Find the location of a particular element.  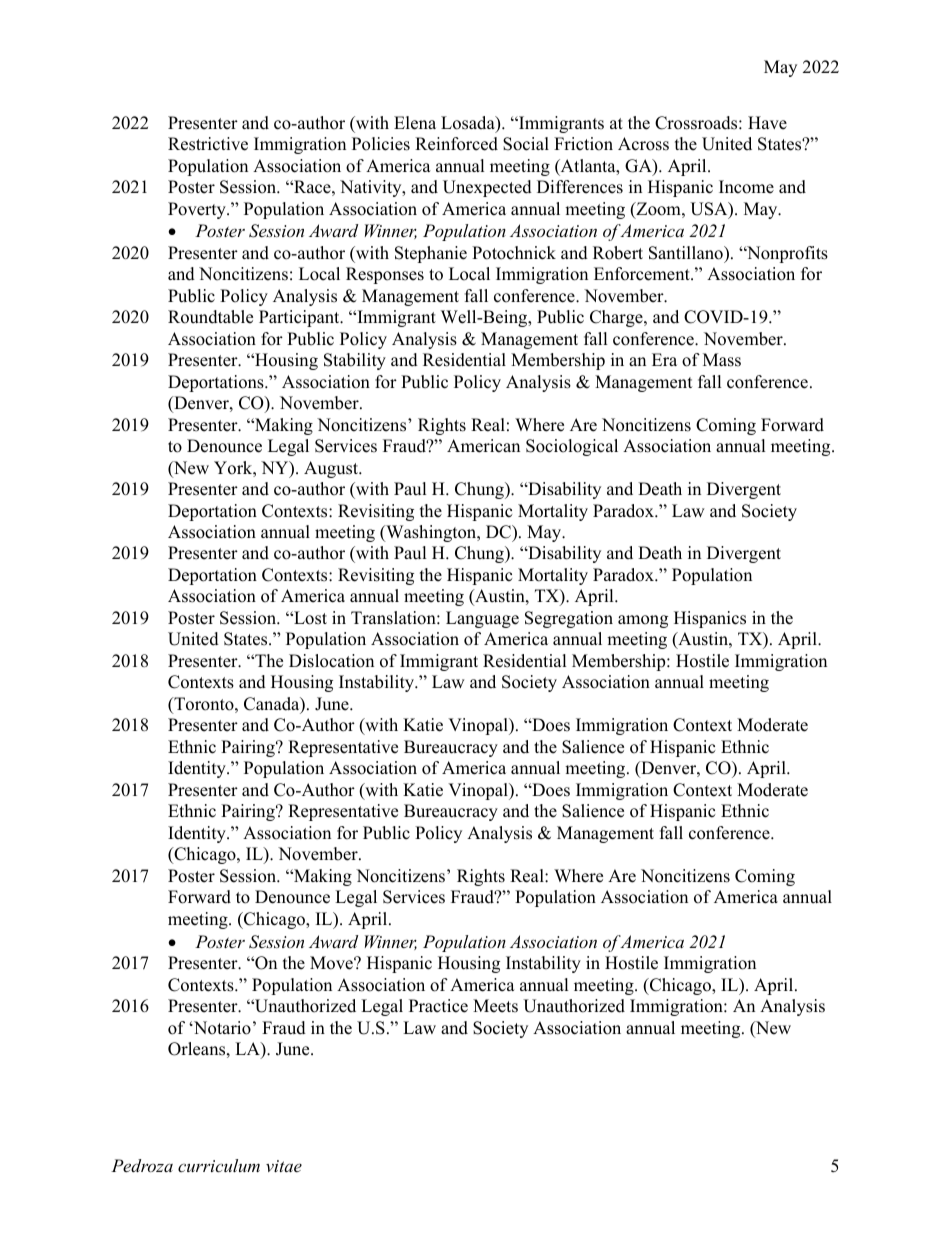

Dislocation is located at coordinates (331, 661).
